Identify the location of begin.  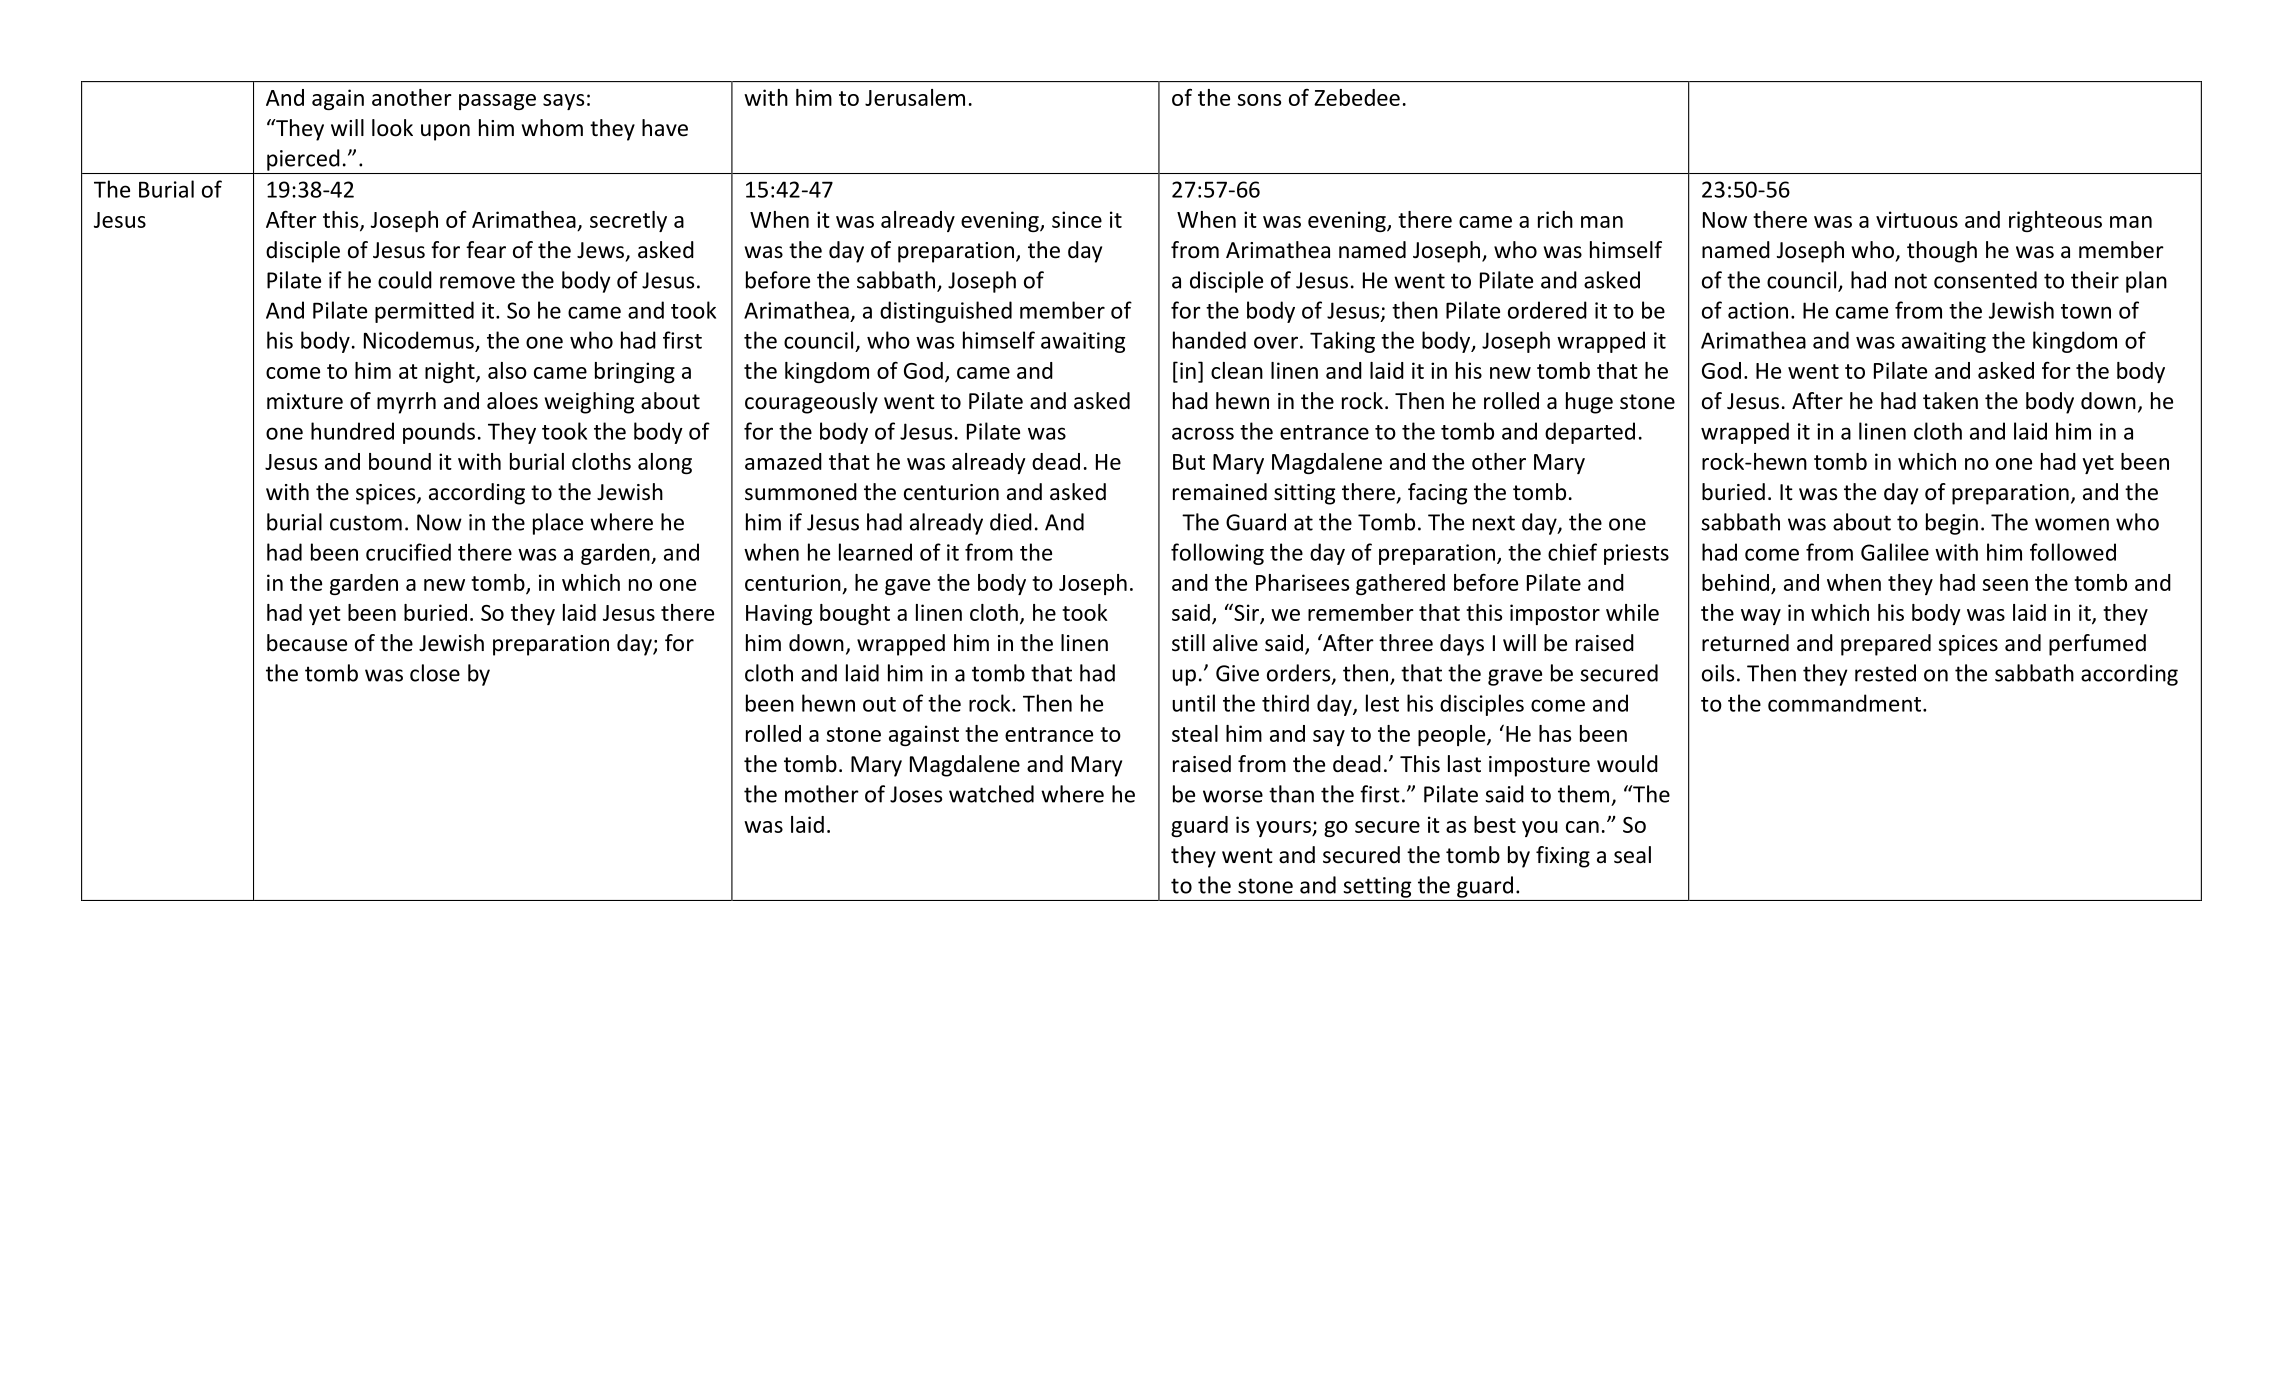
(1952, 524).
